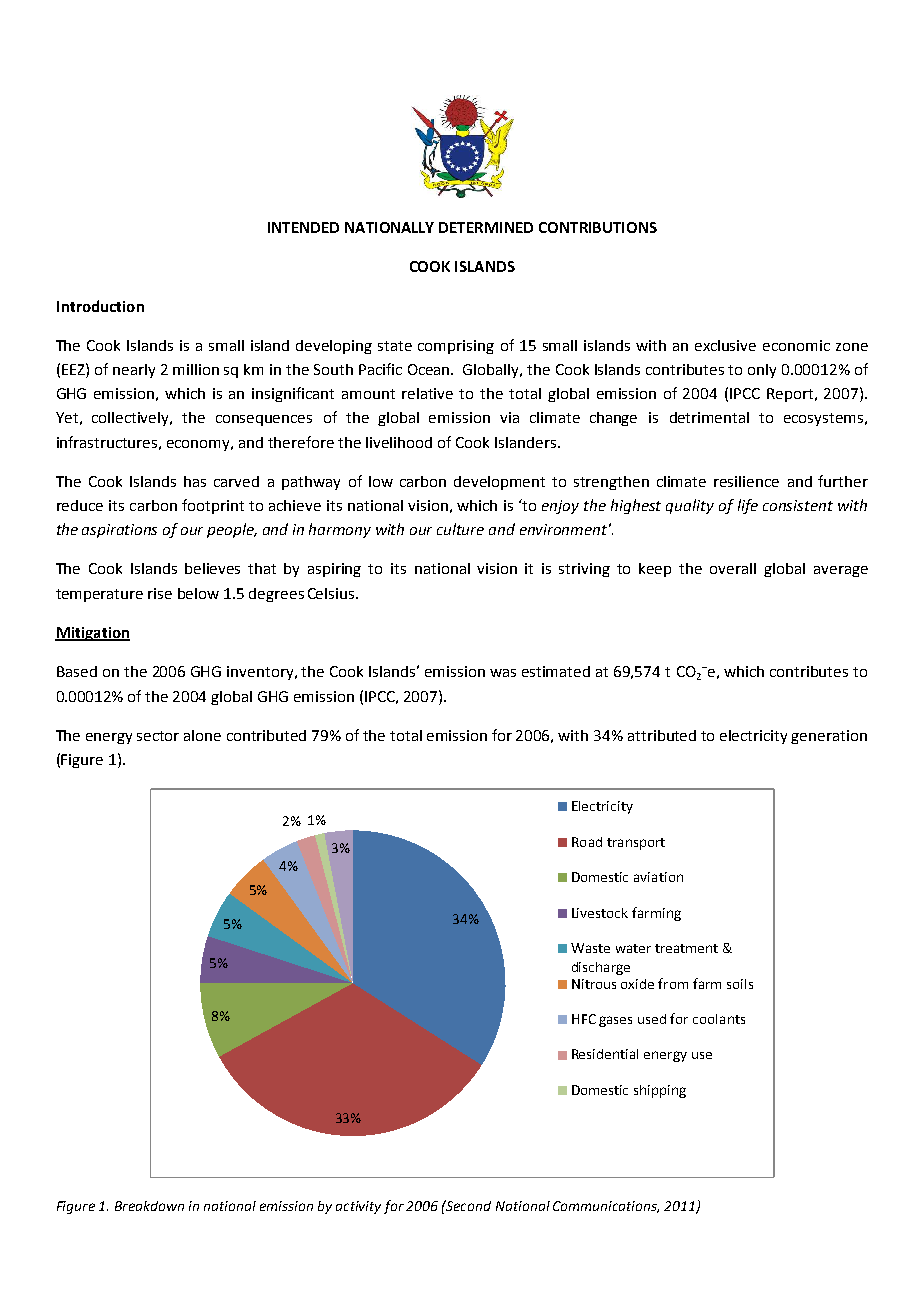 The image size is (924, 1308). What do you see at coordinates (486, 227) in the screenshot?
I see `DETERMINED` at bounding box center [486, 227].
